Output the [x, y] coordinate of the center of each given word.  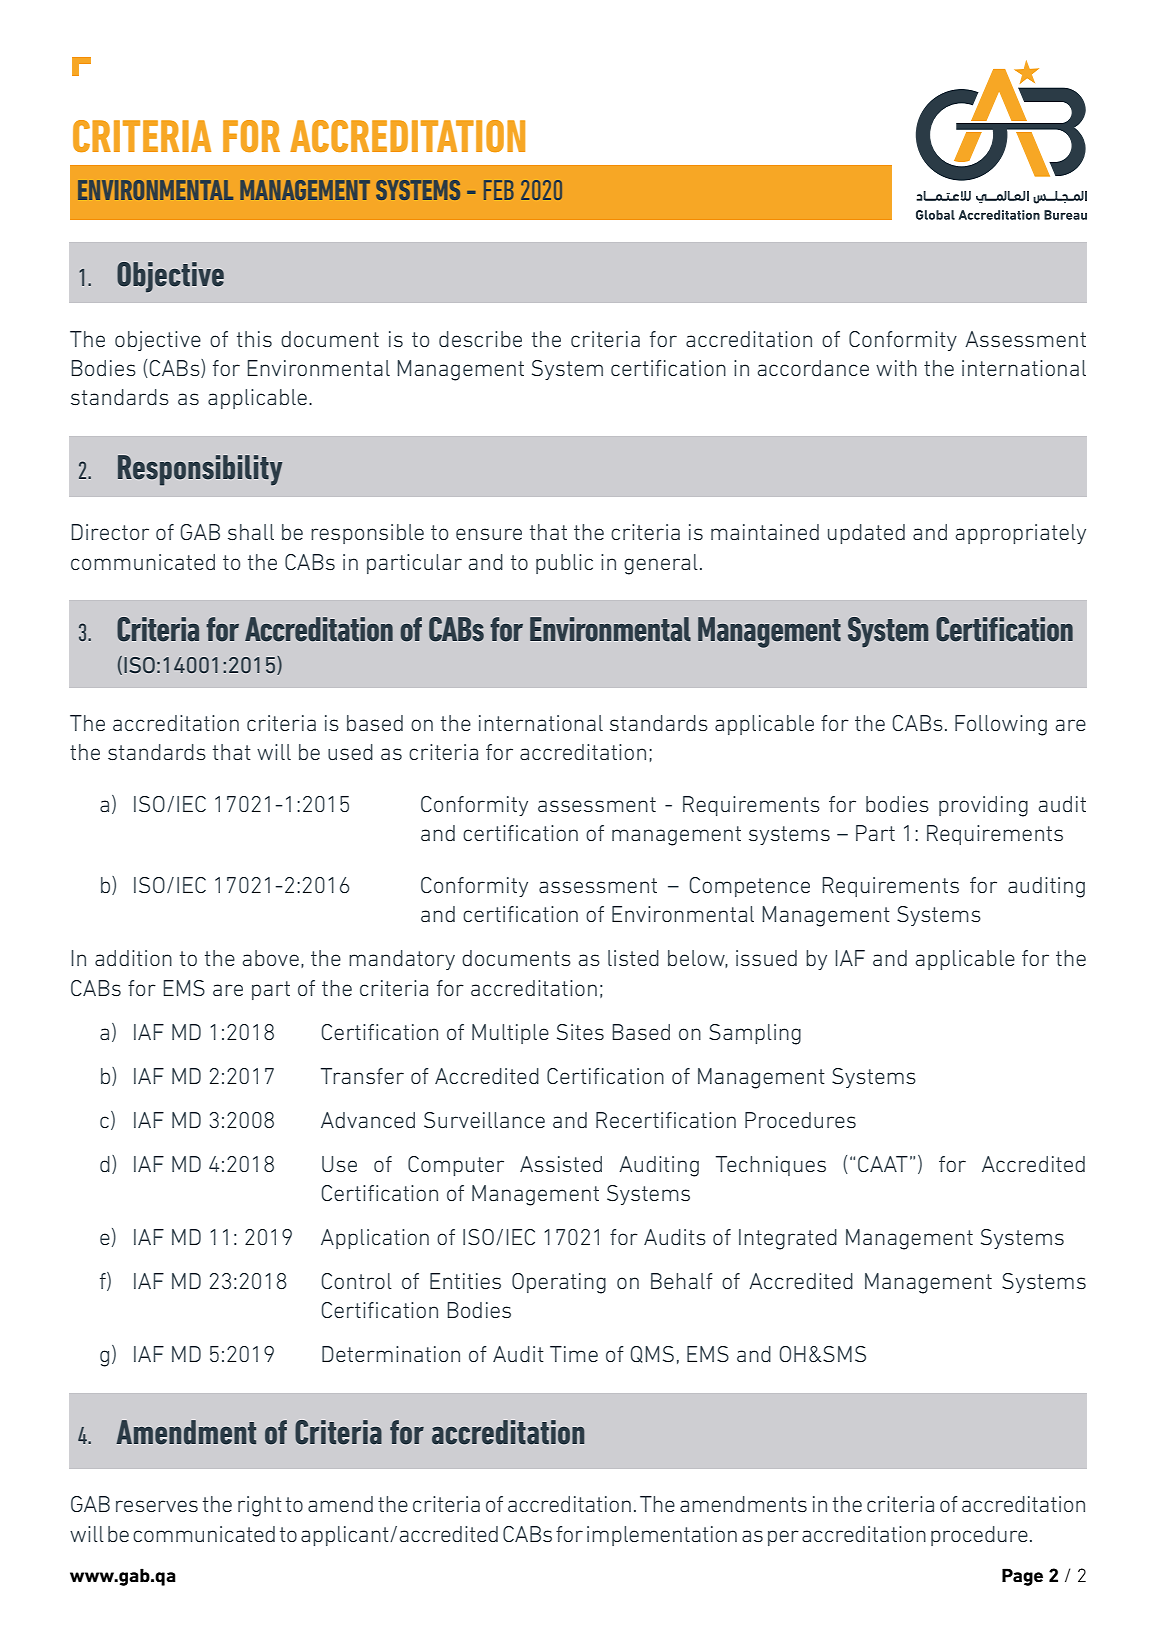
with [896, 368]
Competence [749, 887]
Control [356, 1281]
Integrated [788, 1239]
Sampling [755, 1034]
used [350, 752]
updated [866, 534]
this [254, 339]
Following [1001, 725]
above [271, 958]
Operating [559, 1283]
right [260, 1506]
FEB [499, 190]
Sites [580, 1032]
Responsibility [200, 470]
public [564, 564]
